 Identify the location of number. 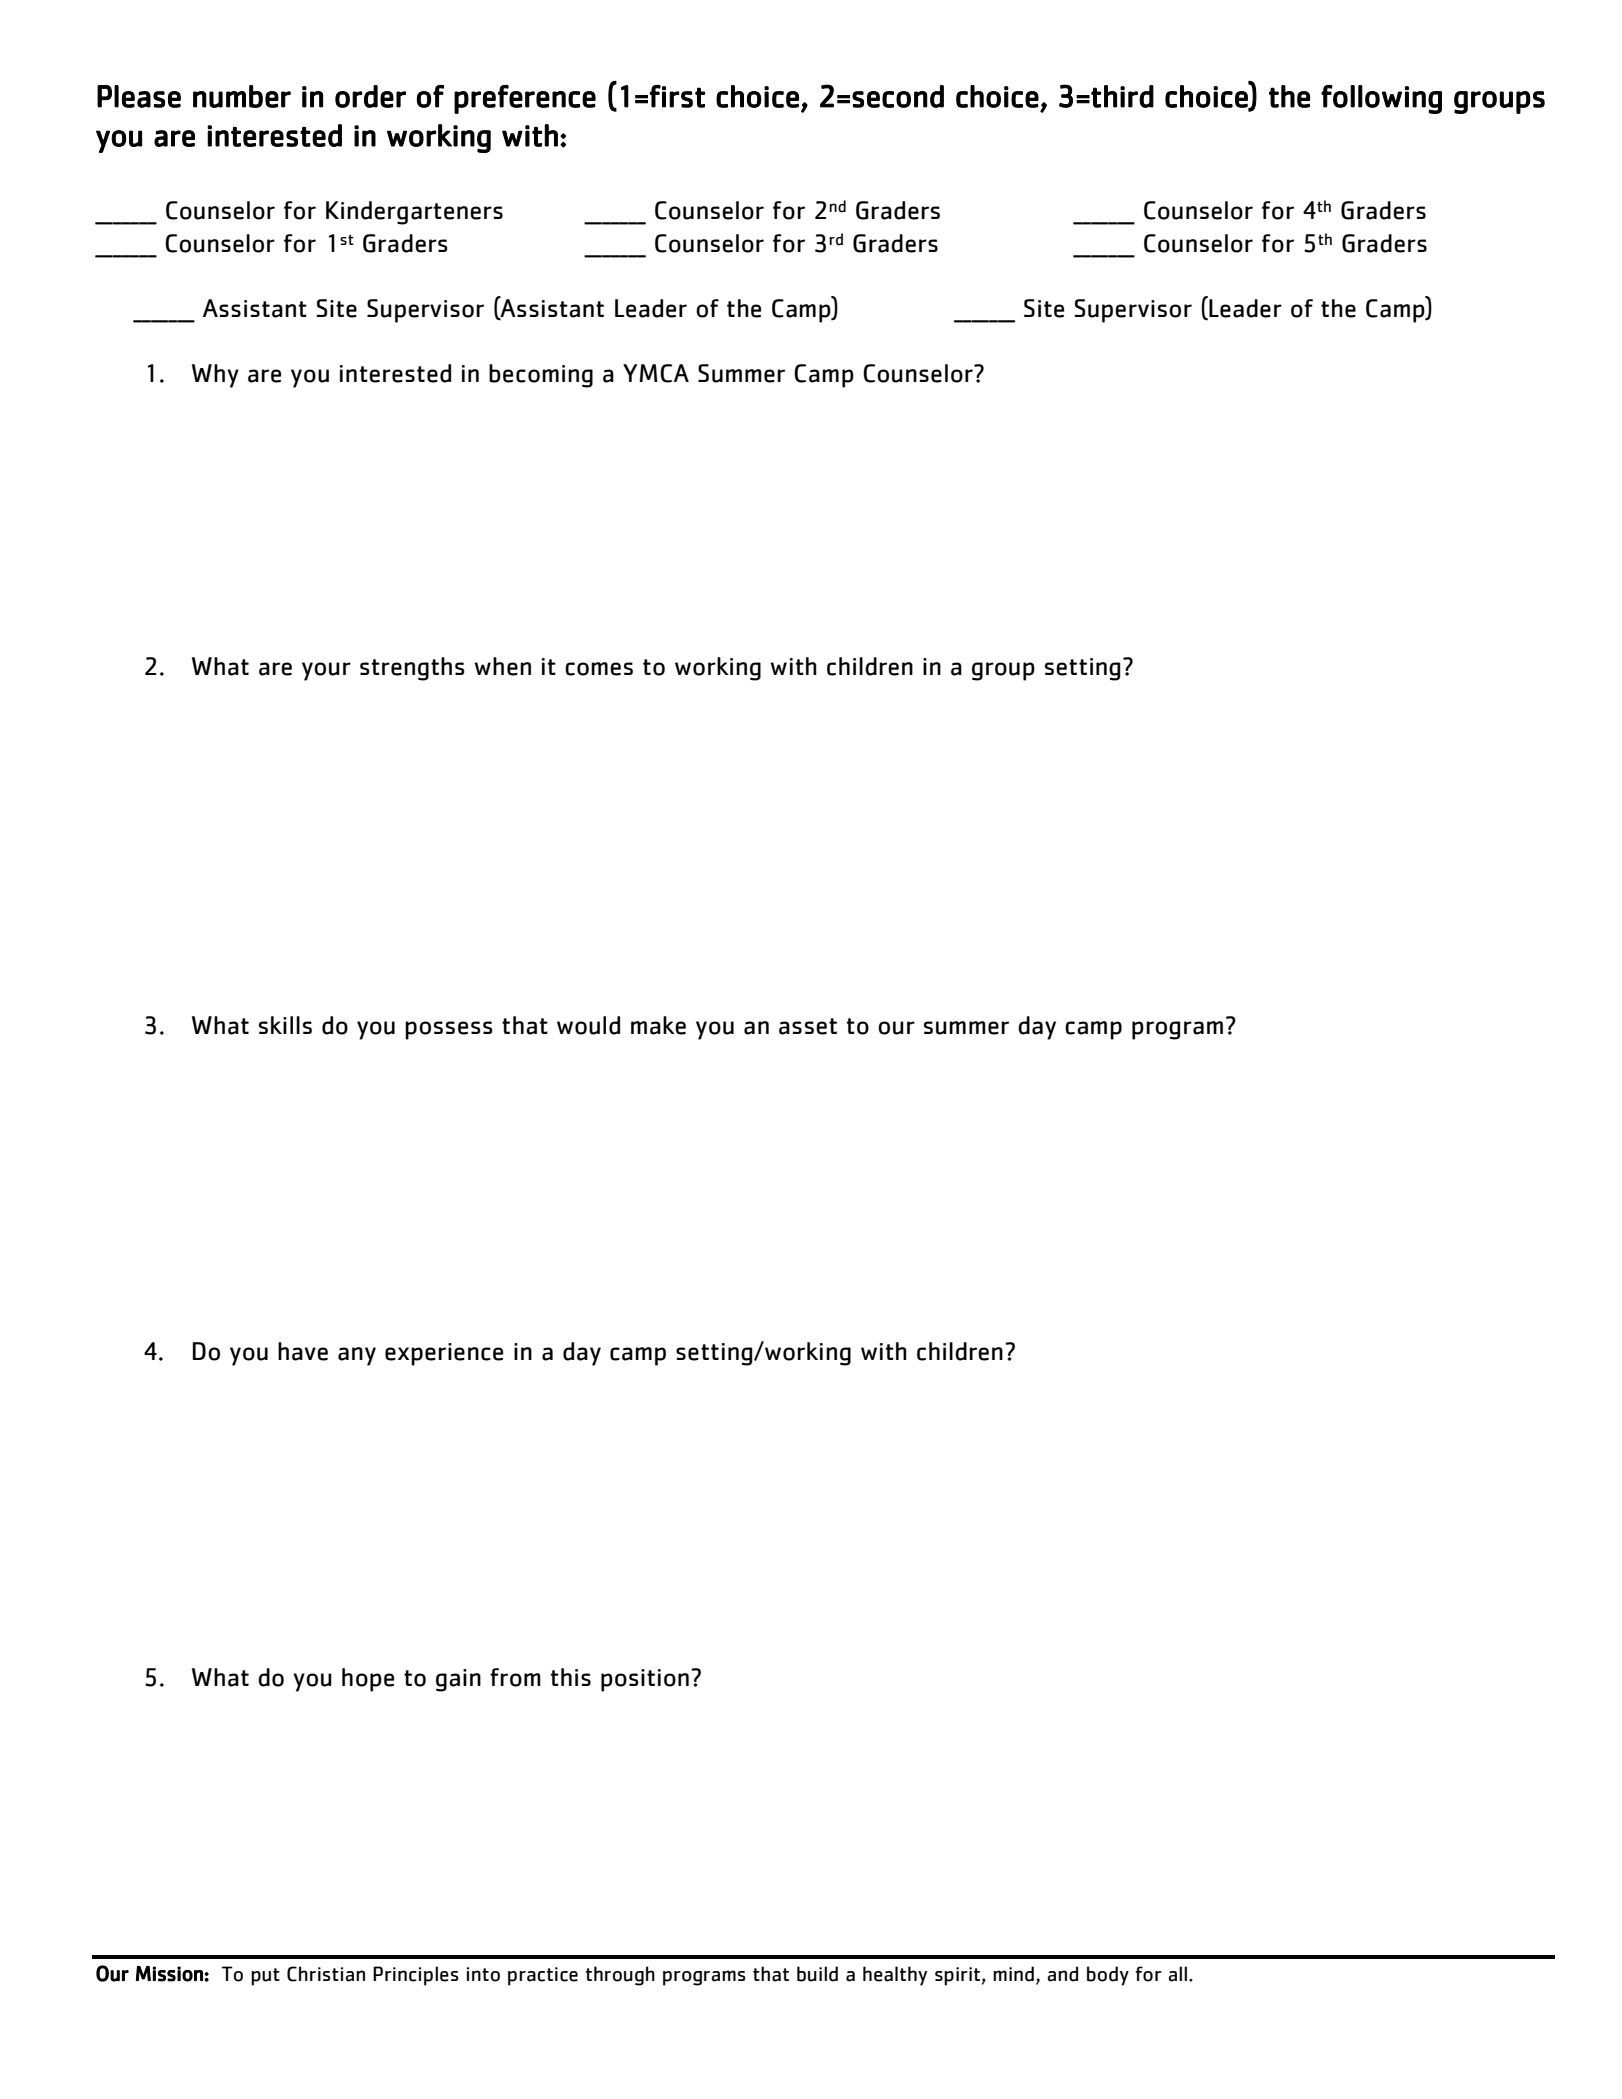
(242, 96).
